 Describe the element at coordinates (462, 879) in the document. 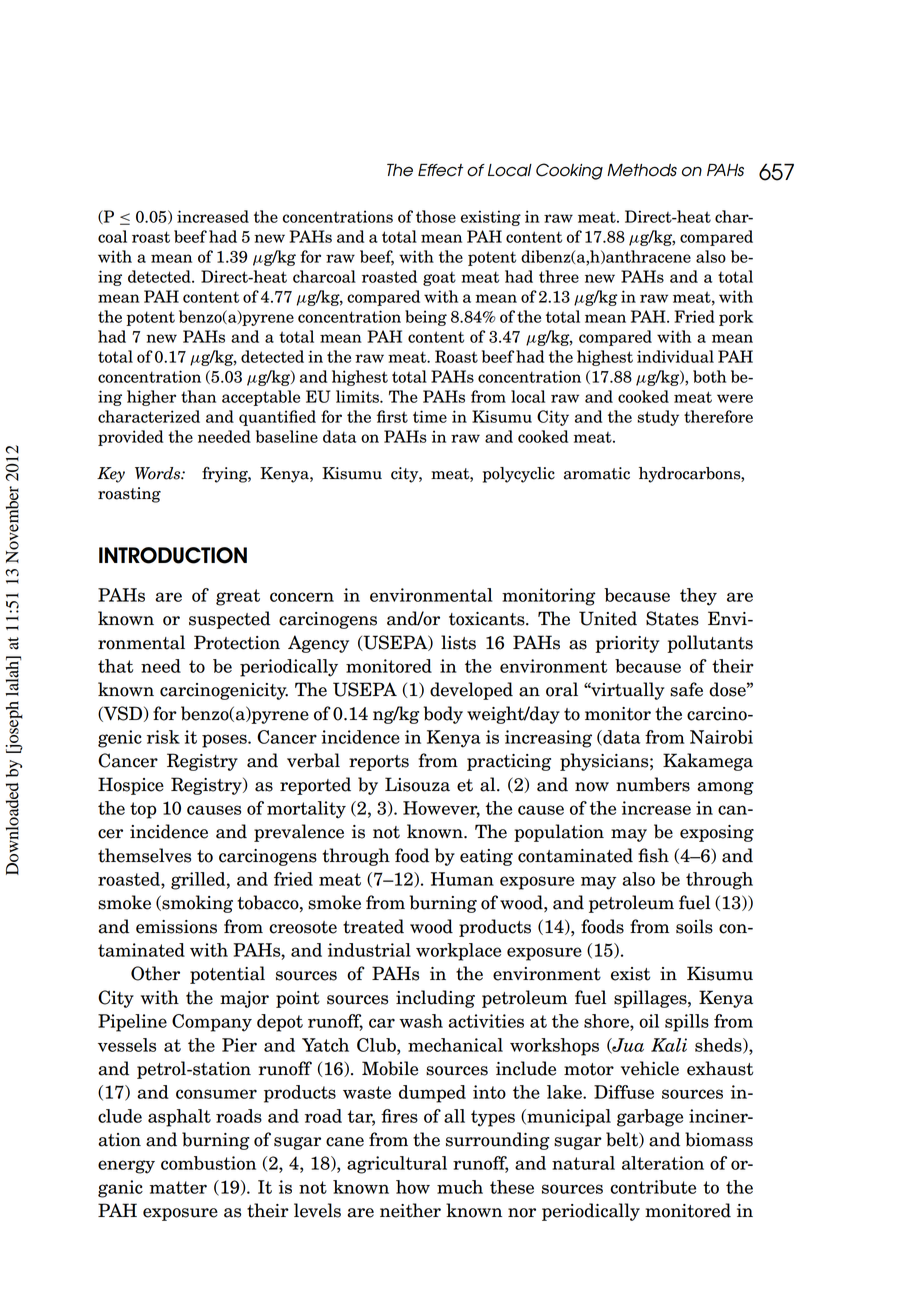

I see `Human` at that location.
